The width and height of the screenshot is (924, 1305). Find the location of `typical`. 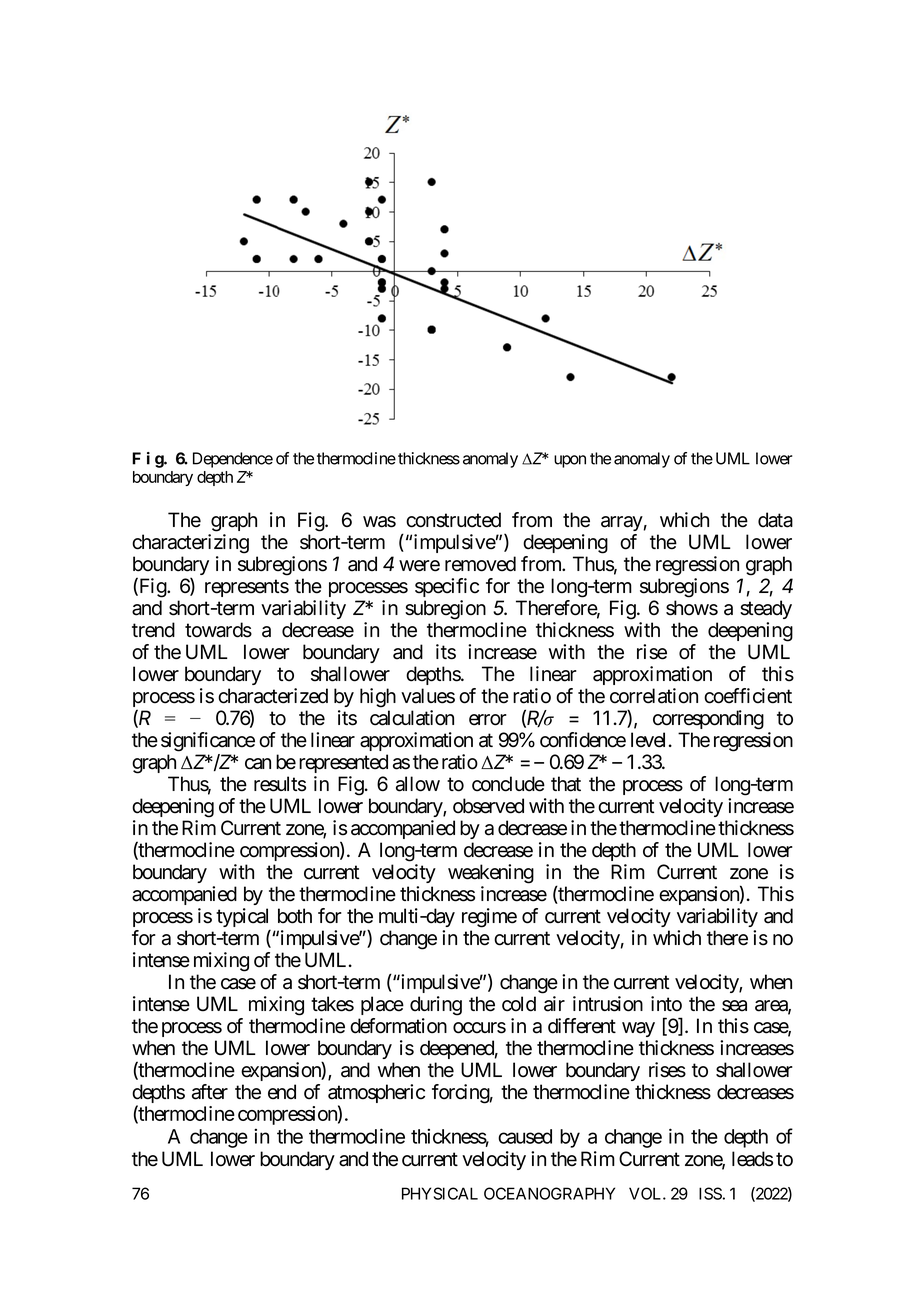

typical is located at coordinates (243, 919).
